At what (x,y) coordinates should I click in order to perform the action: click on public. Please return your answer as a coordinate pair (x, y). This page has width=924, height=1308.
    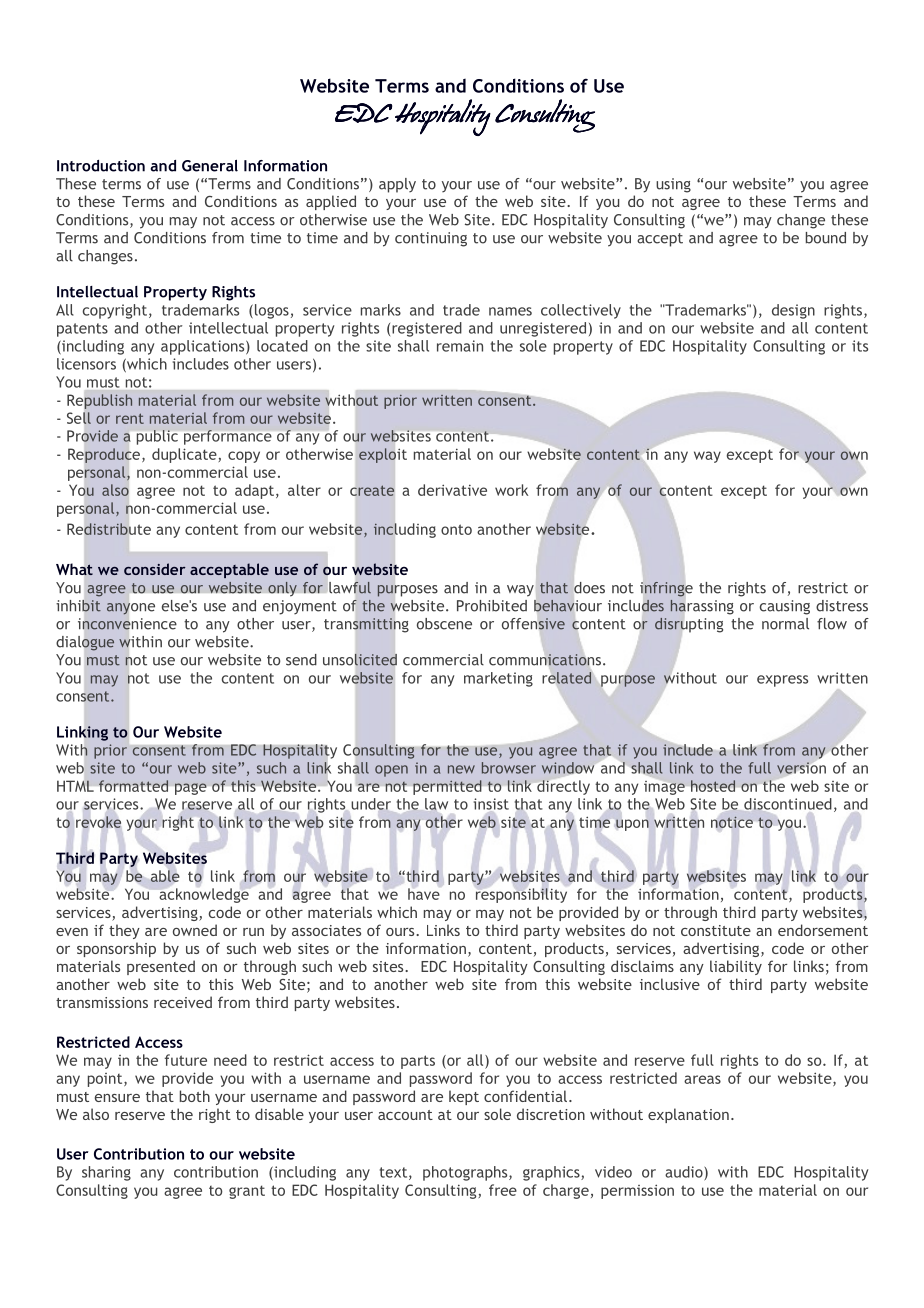
    Looking at the image, I should click on (157, 437).
